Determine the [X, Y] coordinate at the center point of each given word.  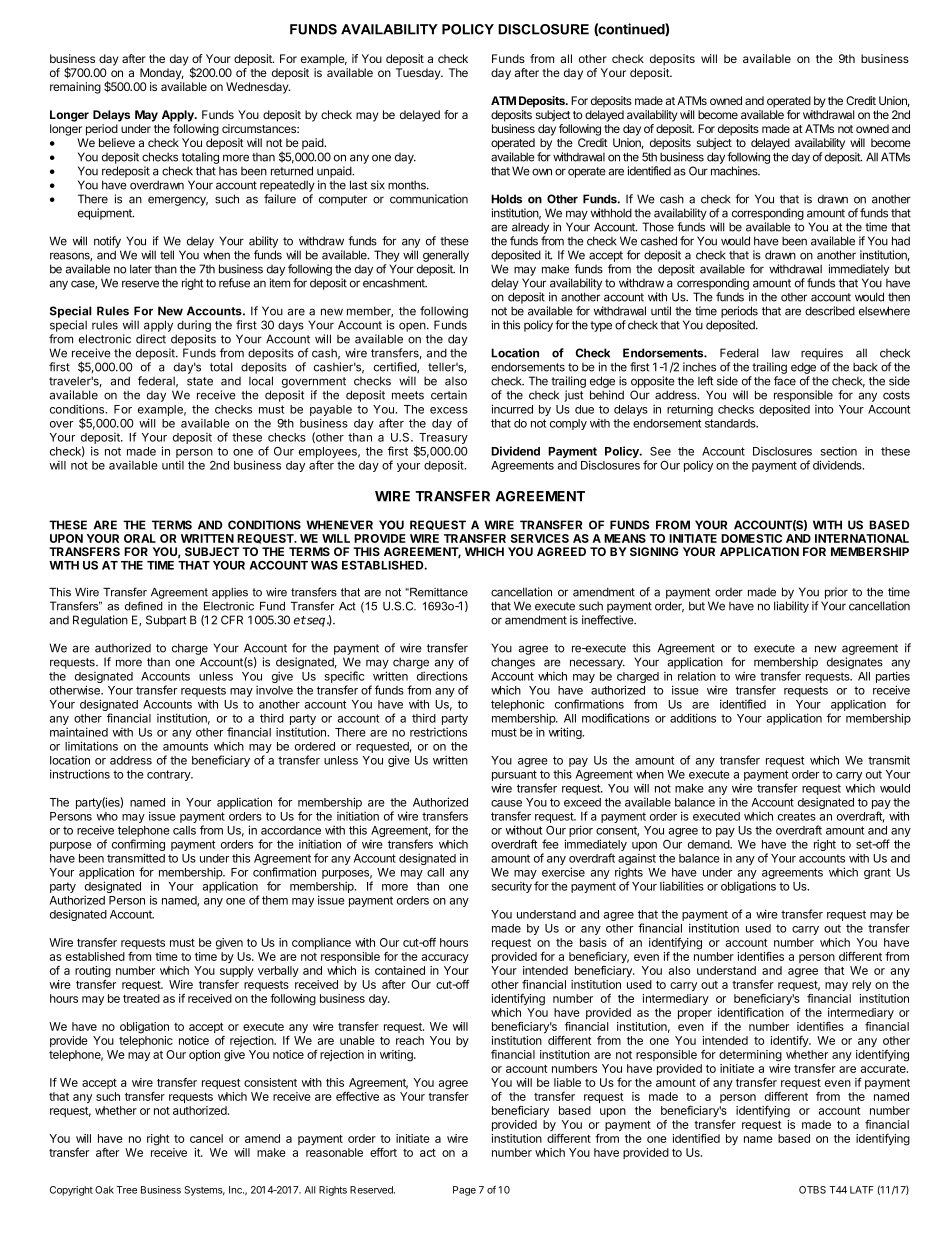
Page [464, 1191]
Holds [506, 199]
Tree [126, 1190]
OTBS [812, 1190]
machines [735, 171]
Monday [162, 74]
